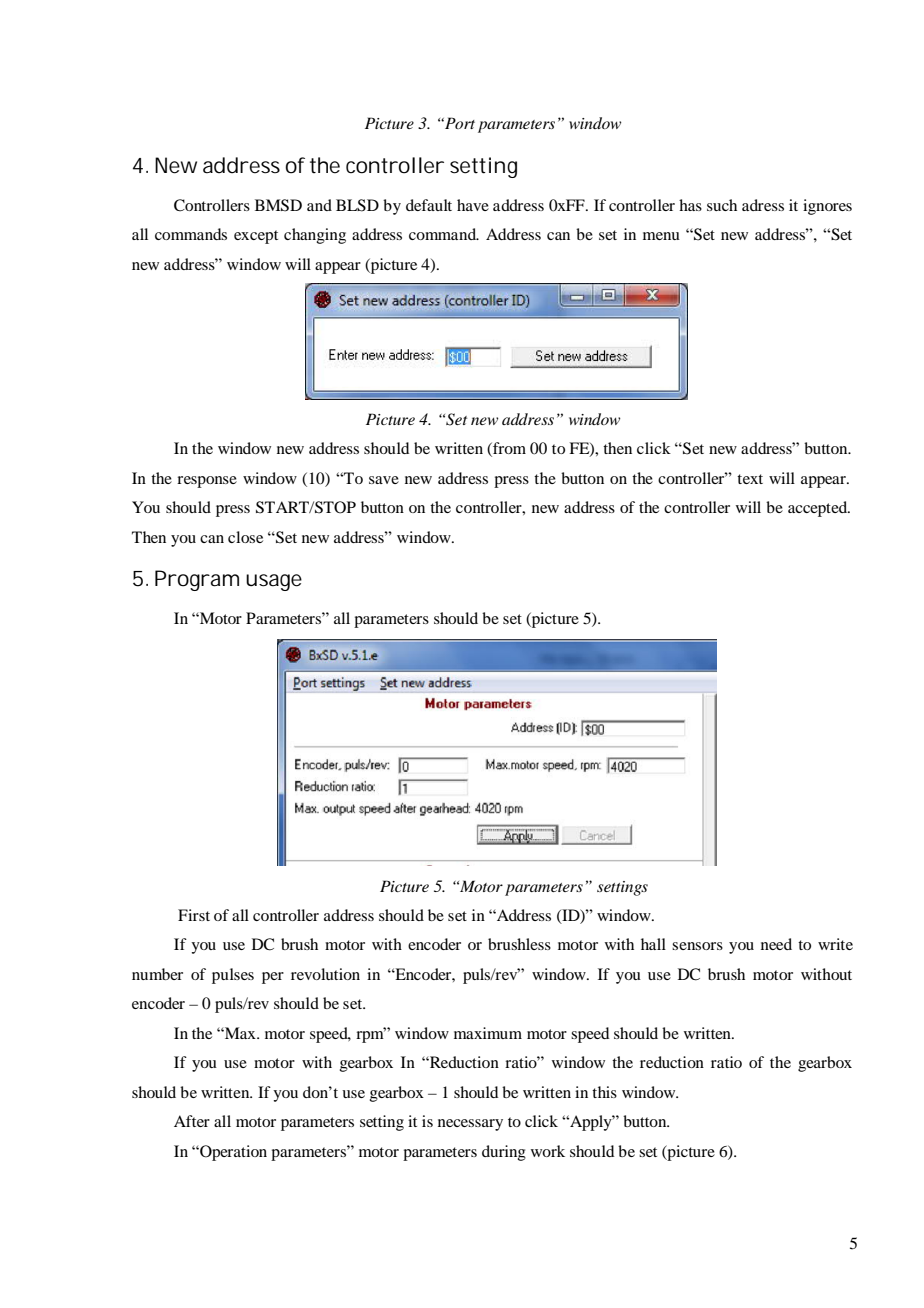 This page has width=924, height=1308. What do you see at coordinates (194, 915) in the page?
I see `First` at bounding box center [194, 915].
